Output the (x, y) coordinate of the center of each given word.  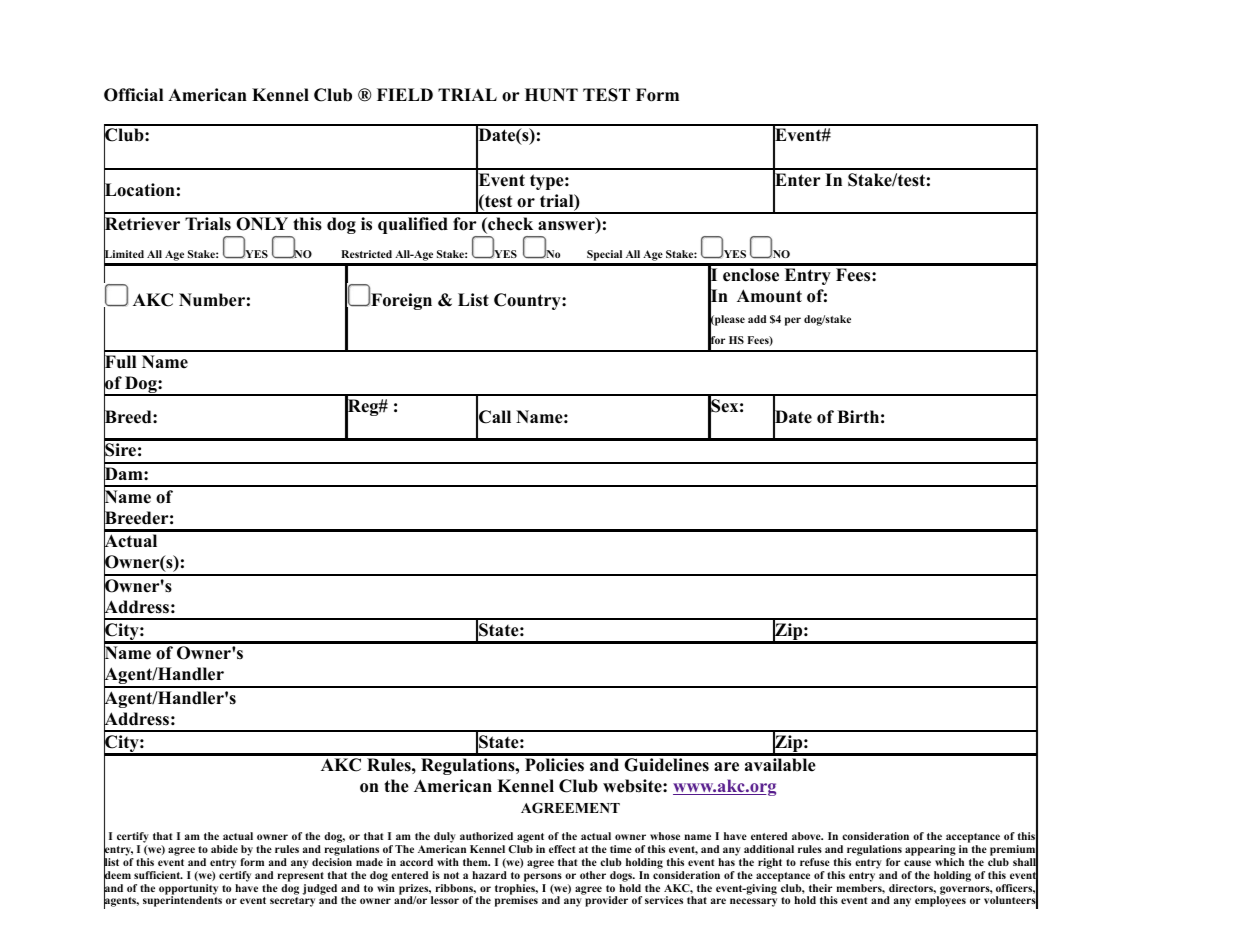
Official (133, 95)
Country (528, 301)
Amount (769, 296)
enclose (751, 275)
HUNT (551, 95)
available (780, 765)
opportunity (188, 890)
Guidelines (666, 765)
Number (212, 300)
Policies (554, 765)
